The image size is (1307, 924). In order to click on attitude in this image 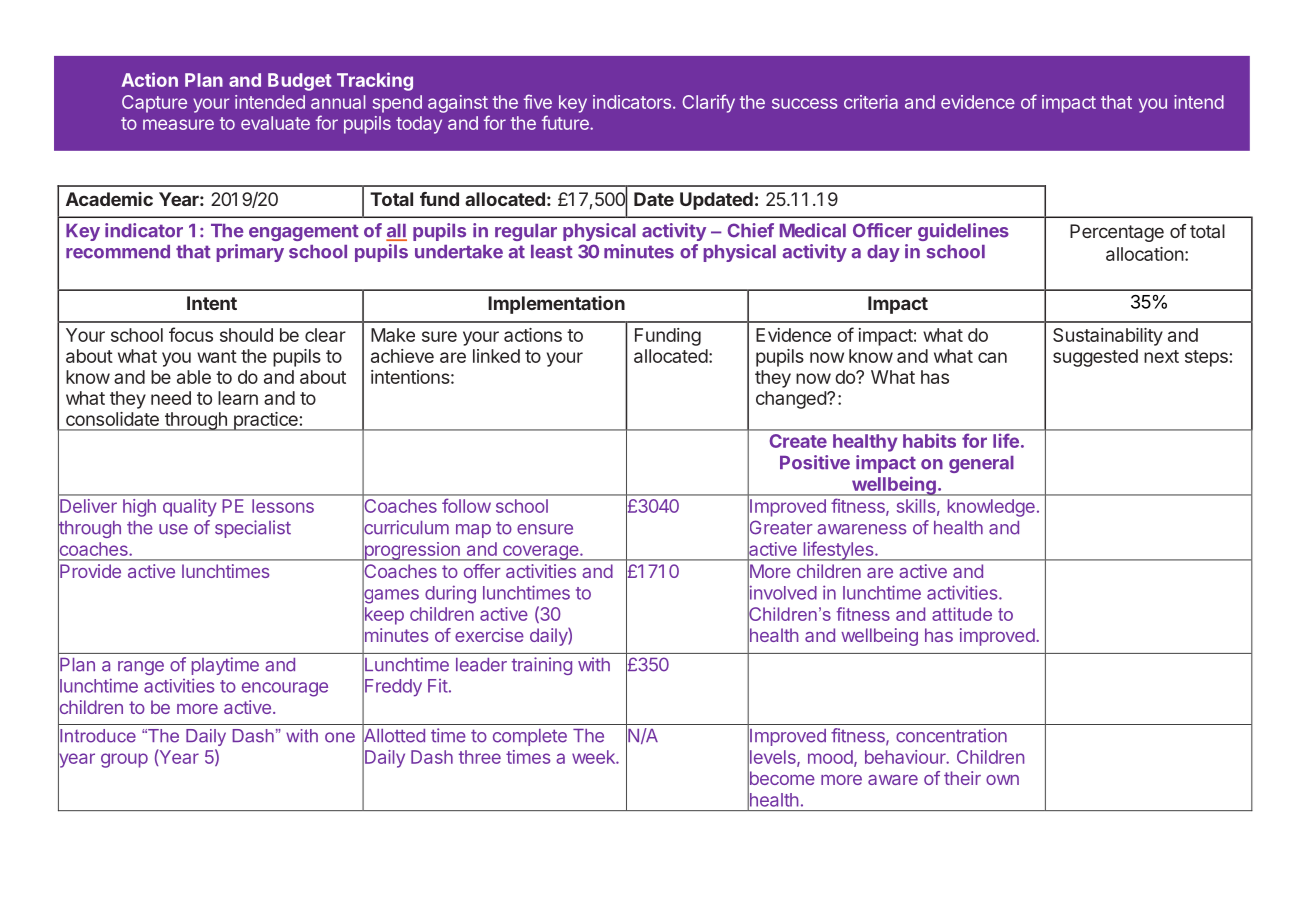, I will do `click(962, 614)`.
